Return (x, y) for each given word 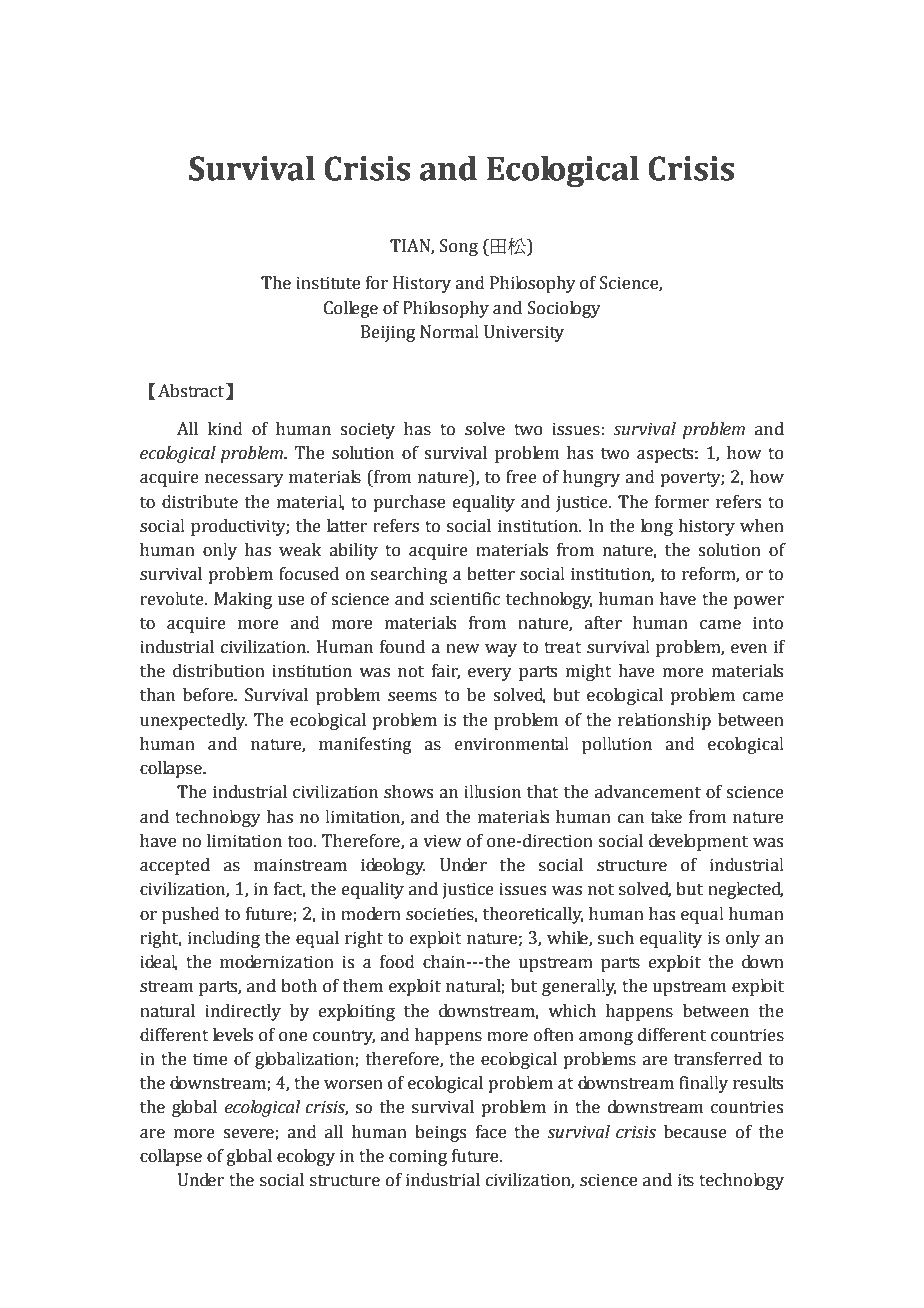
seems (412, 697)
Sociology (564, 309)
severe (249, 1134)
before (209, 695)
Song (459, 247)
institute (328, 283)
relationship (664, 721)
